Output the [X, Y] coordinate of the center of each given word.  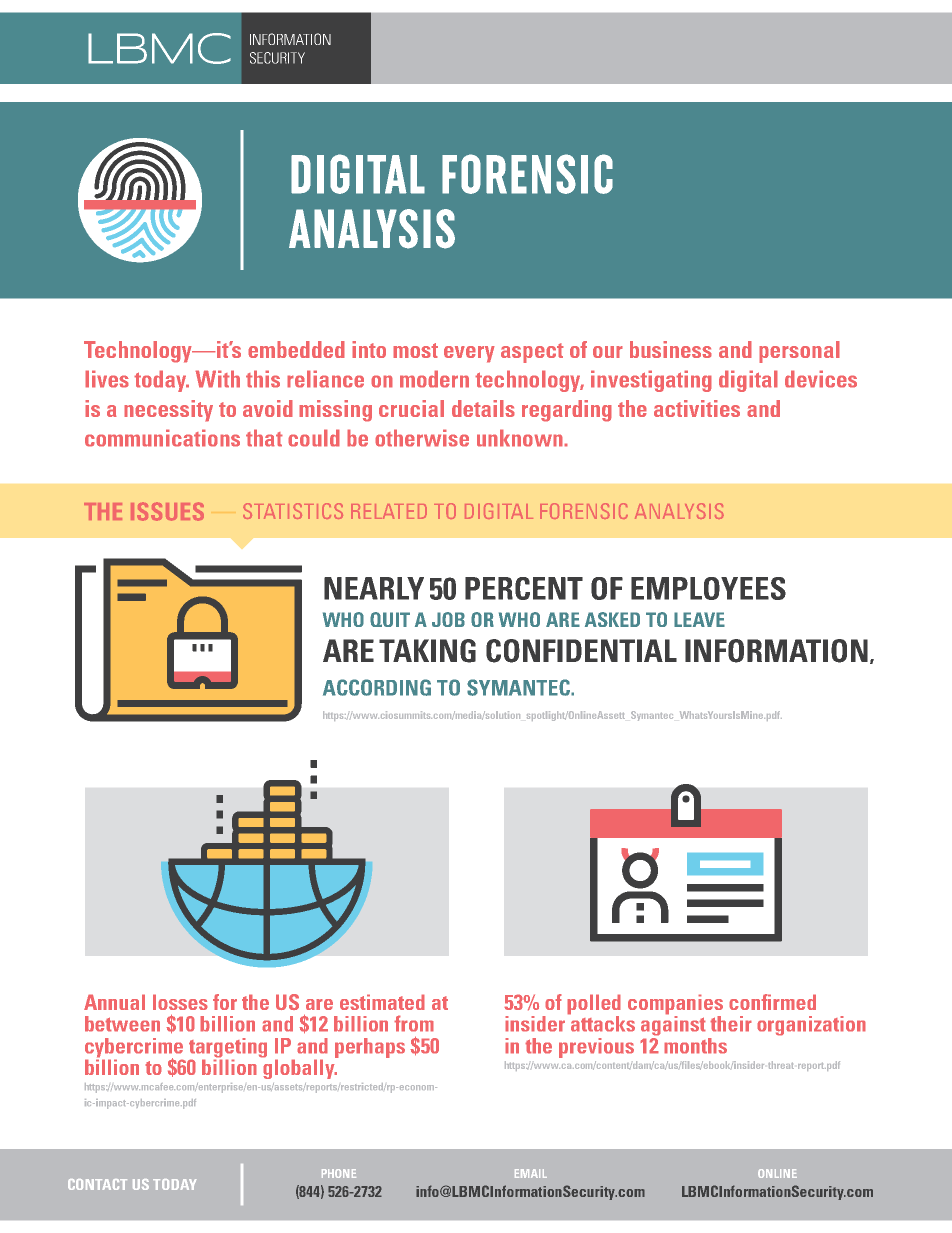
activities [697, 408]
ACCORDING [377, 687]
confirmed [772, 1002]
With [217, 379]
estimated [382, 1002]
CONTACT [97, 1184]
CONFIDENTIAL [581, 651]
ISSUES [167, 511]
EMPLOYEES [708, 588]
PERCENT [524, 588]
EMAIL [531, 1173]
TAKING [427, 651]
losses [180, 1002]
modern [434, 379]
